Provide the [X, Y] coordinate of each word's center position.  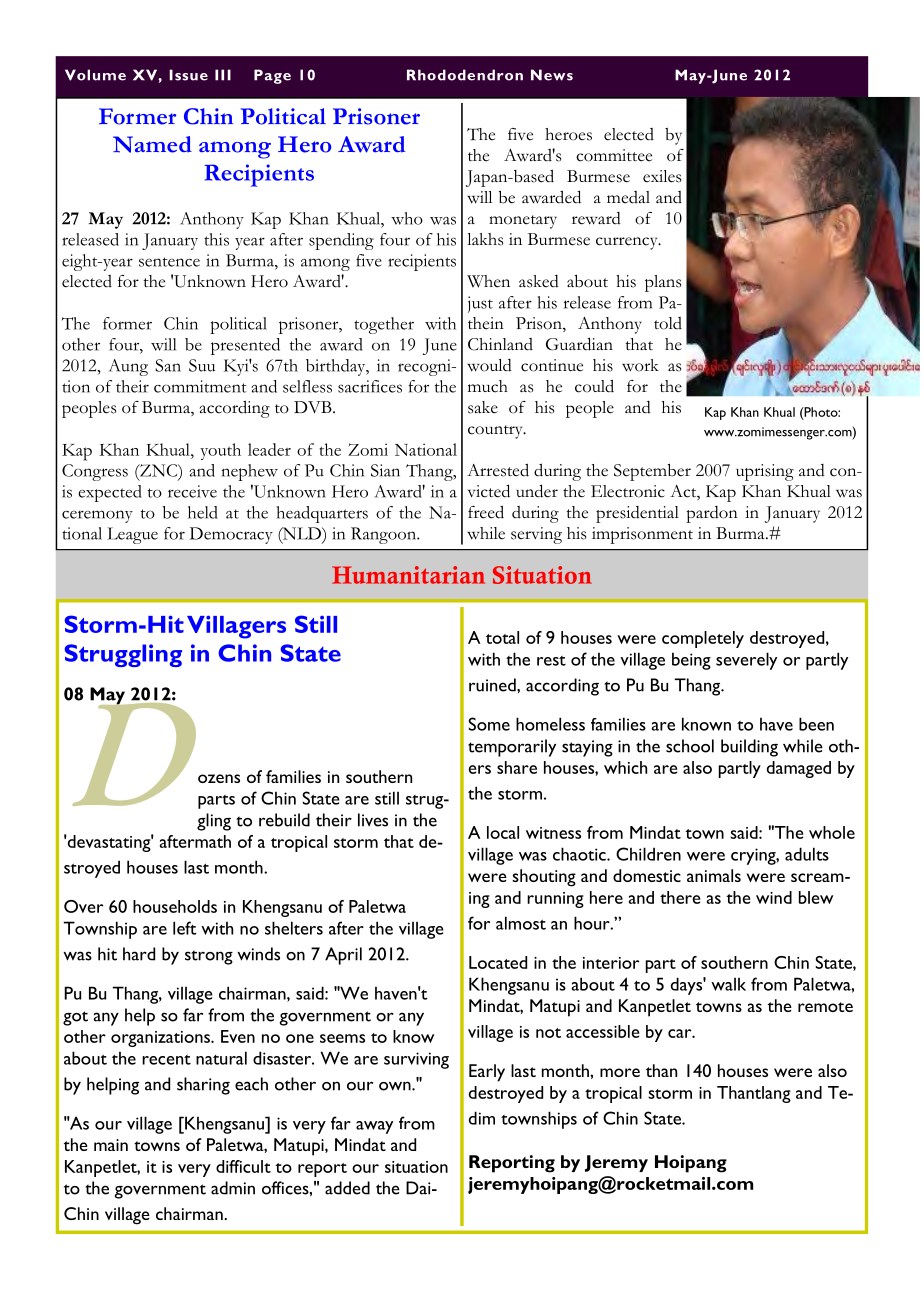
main [111, 1145]
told [668, 323]
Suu [202, 365]
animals [714, 875]
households [175, 906]
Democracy [231, 535]
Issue [188, 75]
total [502, 637]
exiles [662, 176]
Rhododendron [465, 75]
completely [703, 639]
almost [521, 923]
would [489, 365]
